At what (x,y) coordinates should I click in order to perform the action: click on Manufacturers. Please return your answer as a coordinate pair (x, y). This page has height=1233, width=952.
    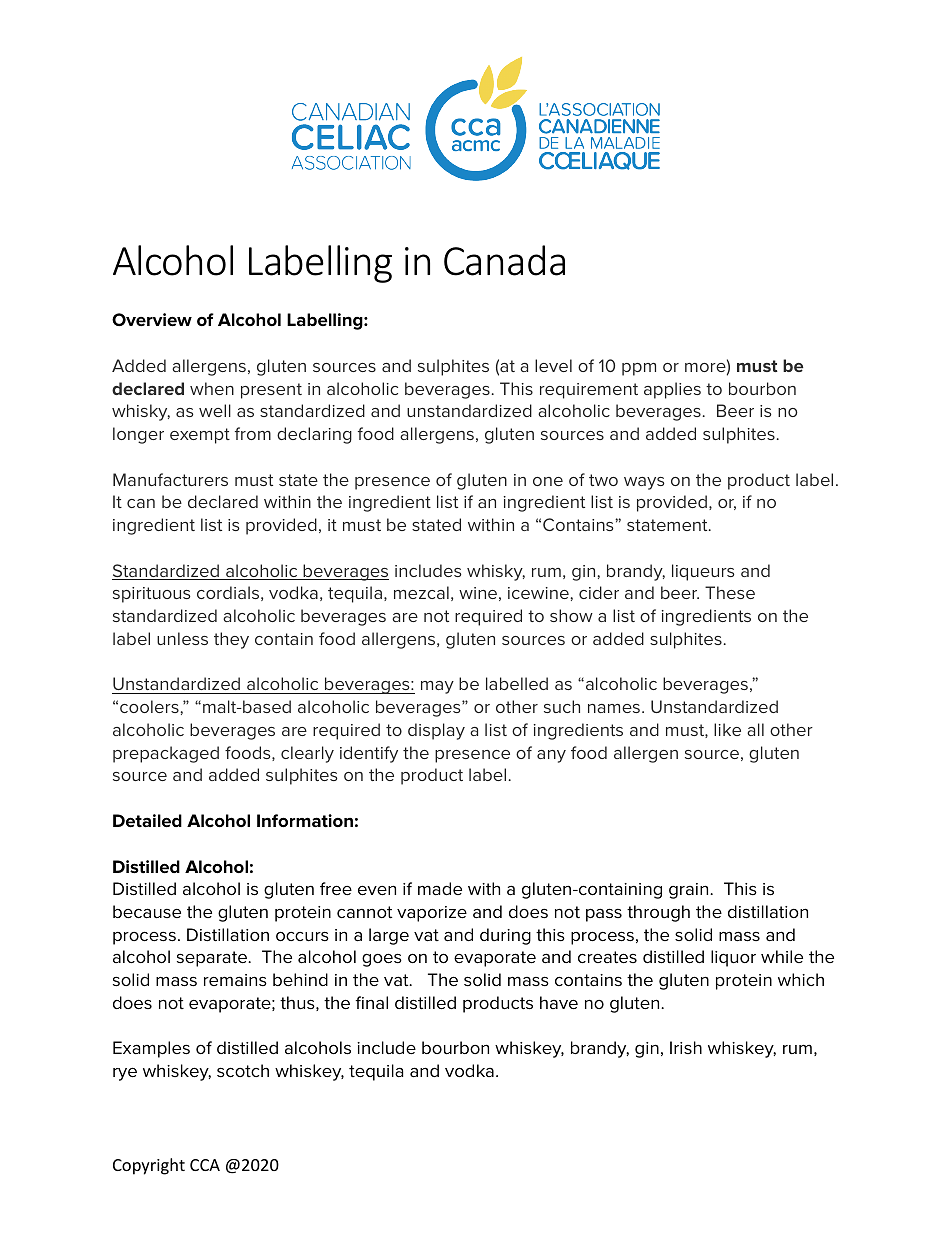
    Looking at the image, I should click on (170, 479).
